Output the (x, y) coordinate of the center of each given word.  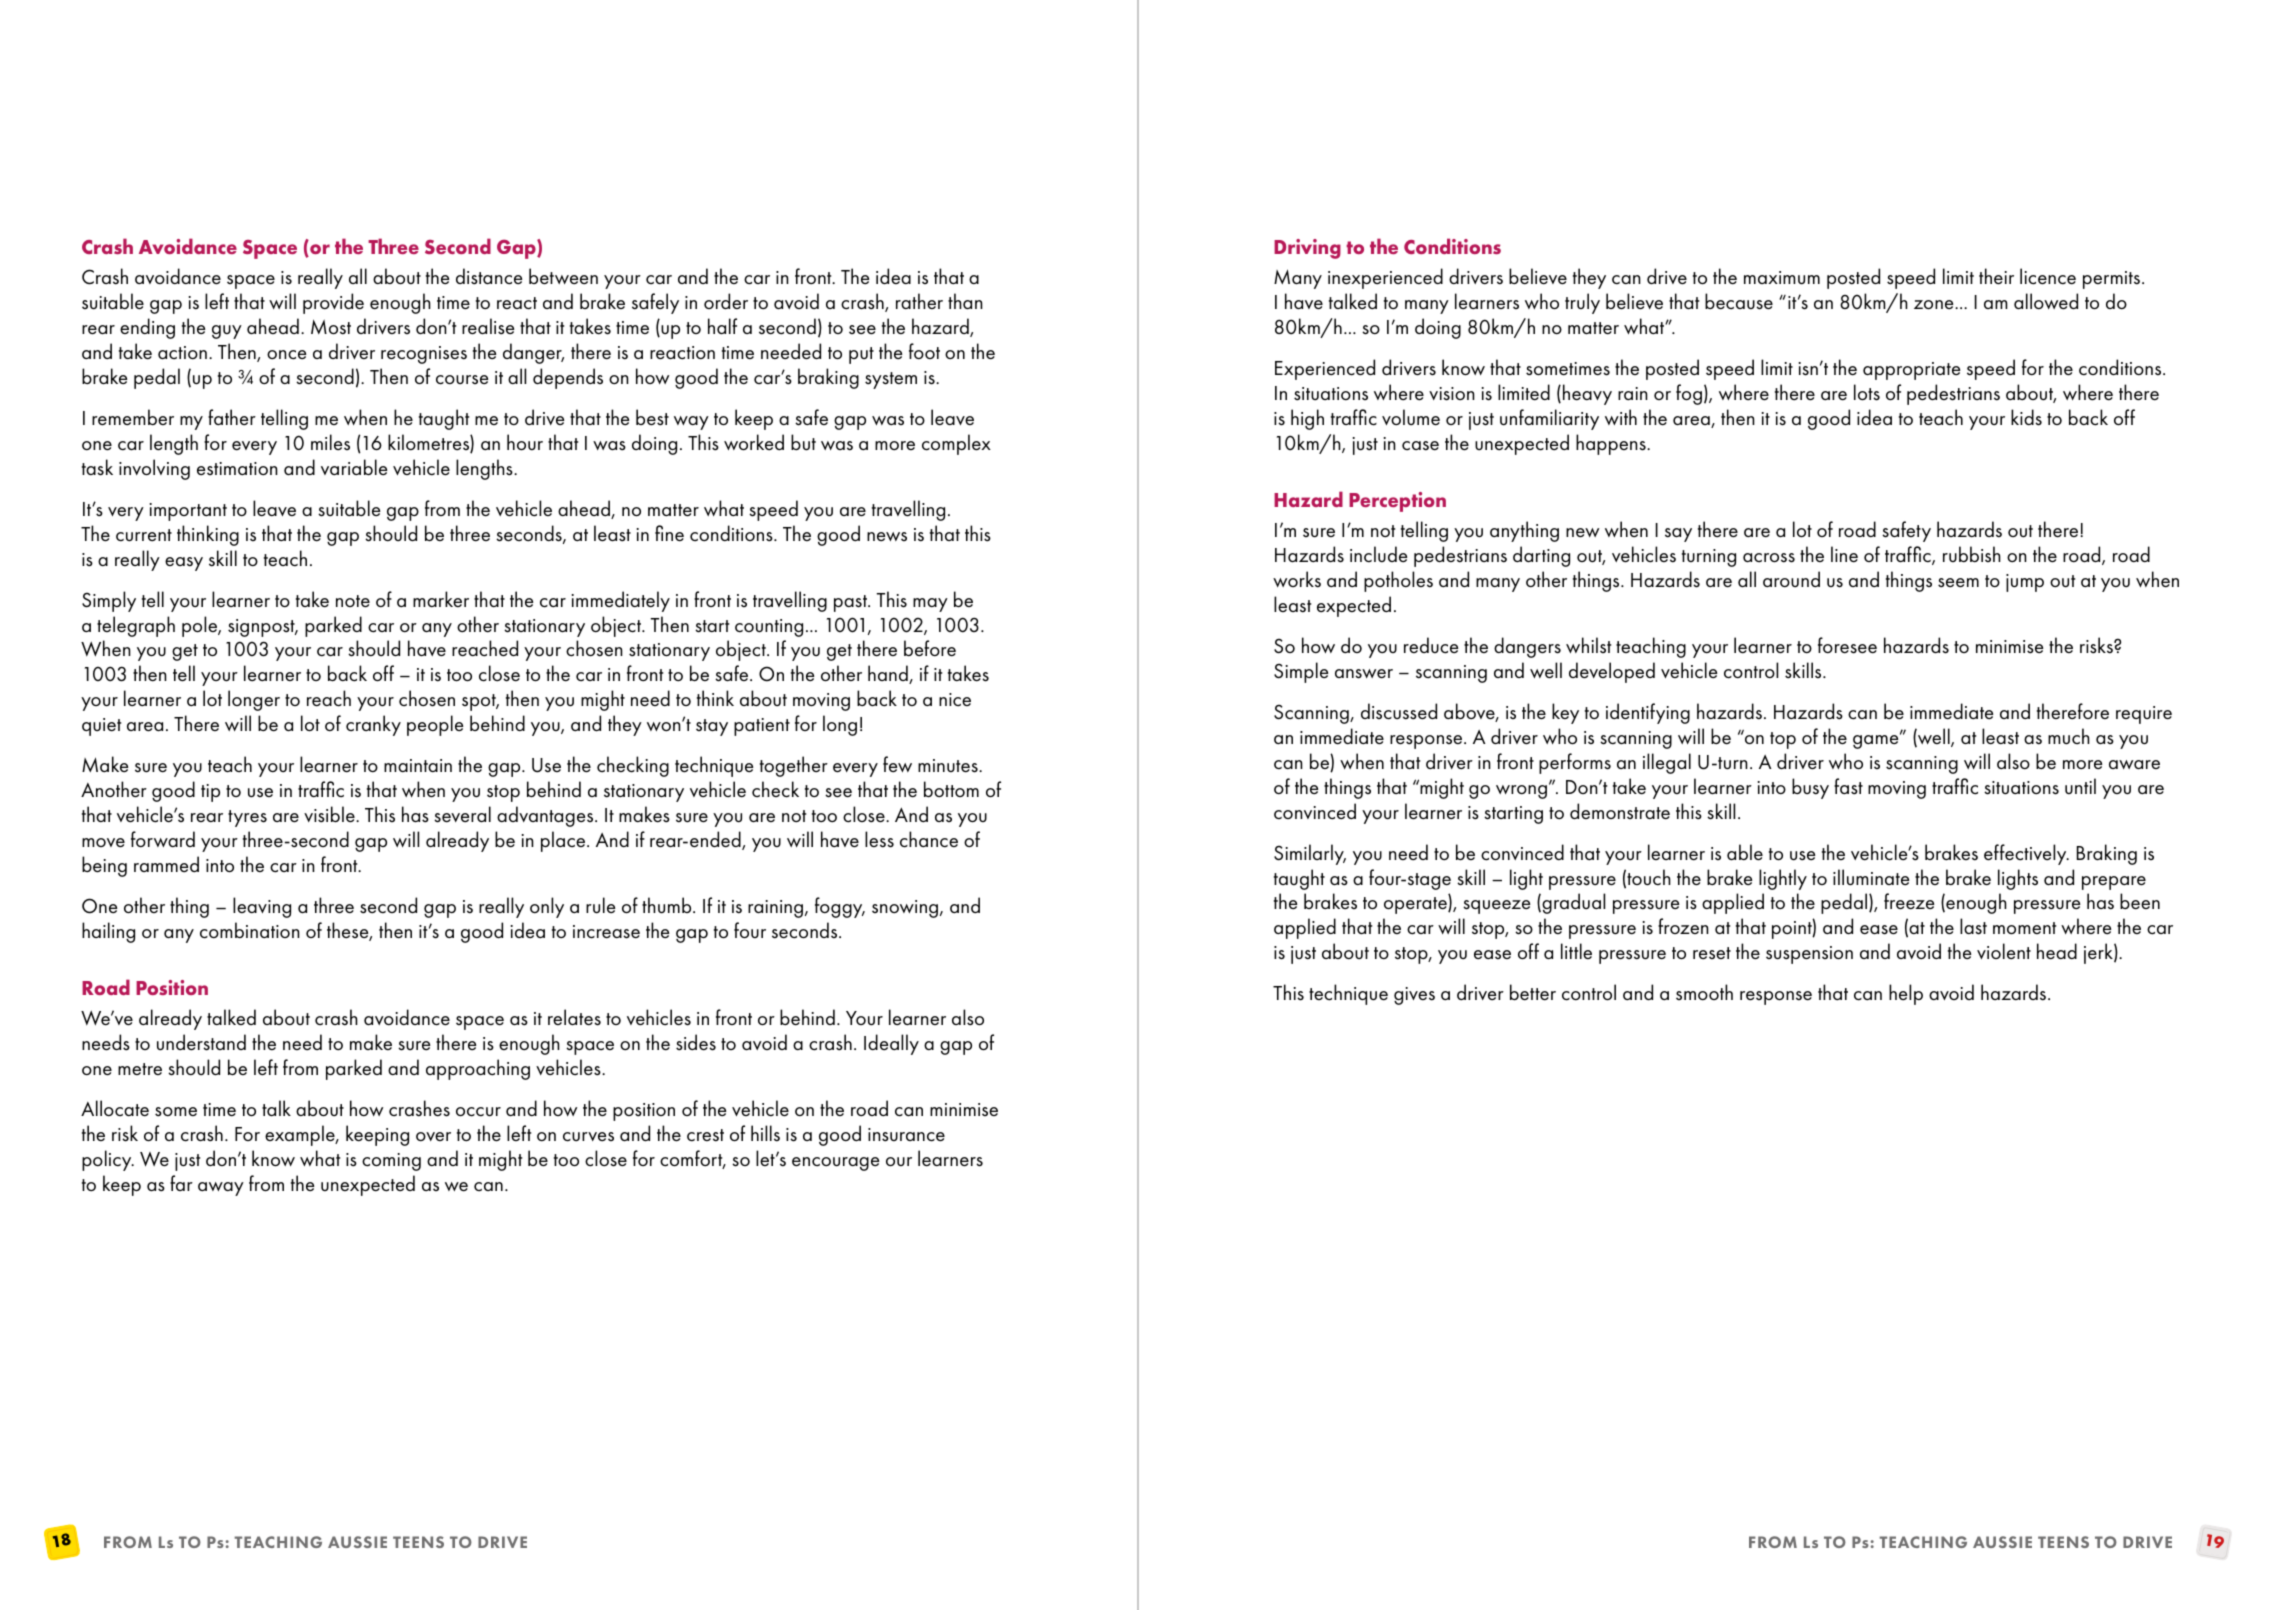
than (965, 301)
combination (250, 930)
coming (391, 1162)
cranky (373, 725)
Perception (1397, 502)
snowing (906, 909)
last (1973, 926)
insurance (906, 1135)
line (1844, 554)
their (1996, 276)
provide (333, 303)
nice (955, 699)
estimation (237, 469)
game (1877, 741)
